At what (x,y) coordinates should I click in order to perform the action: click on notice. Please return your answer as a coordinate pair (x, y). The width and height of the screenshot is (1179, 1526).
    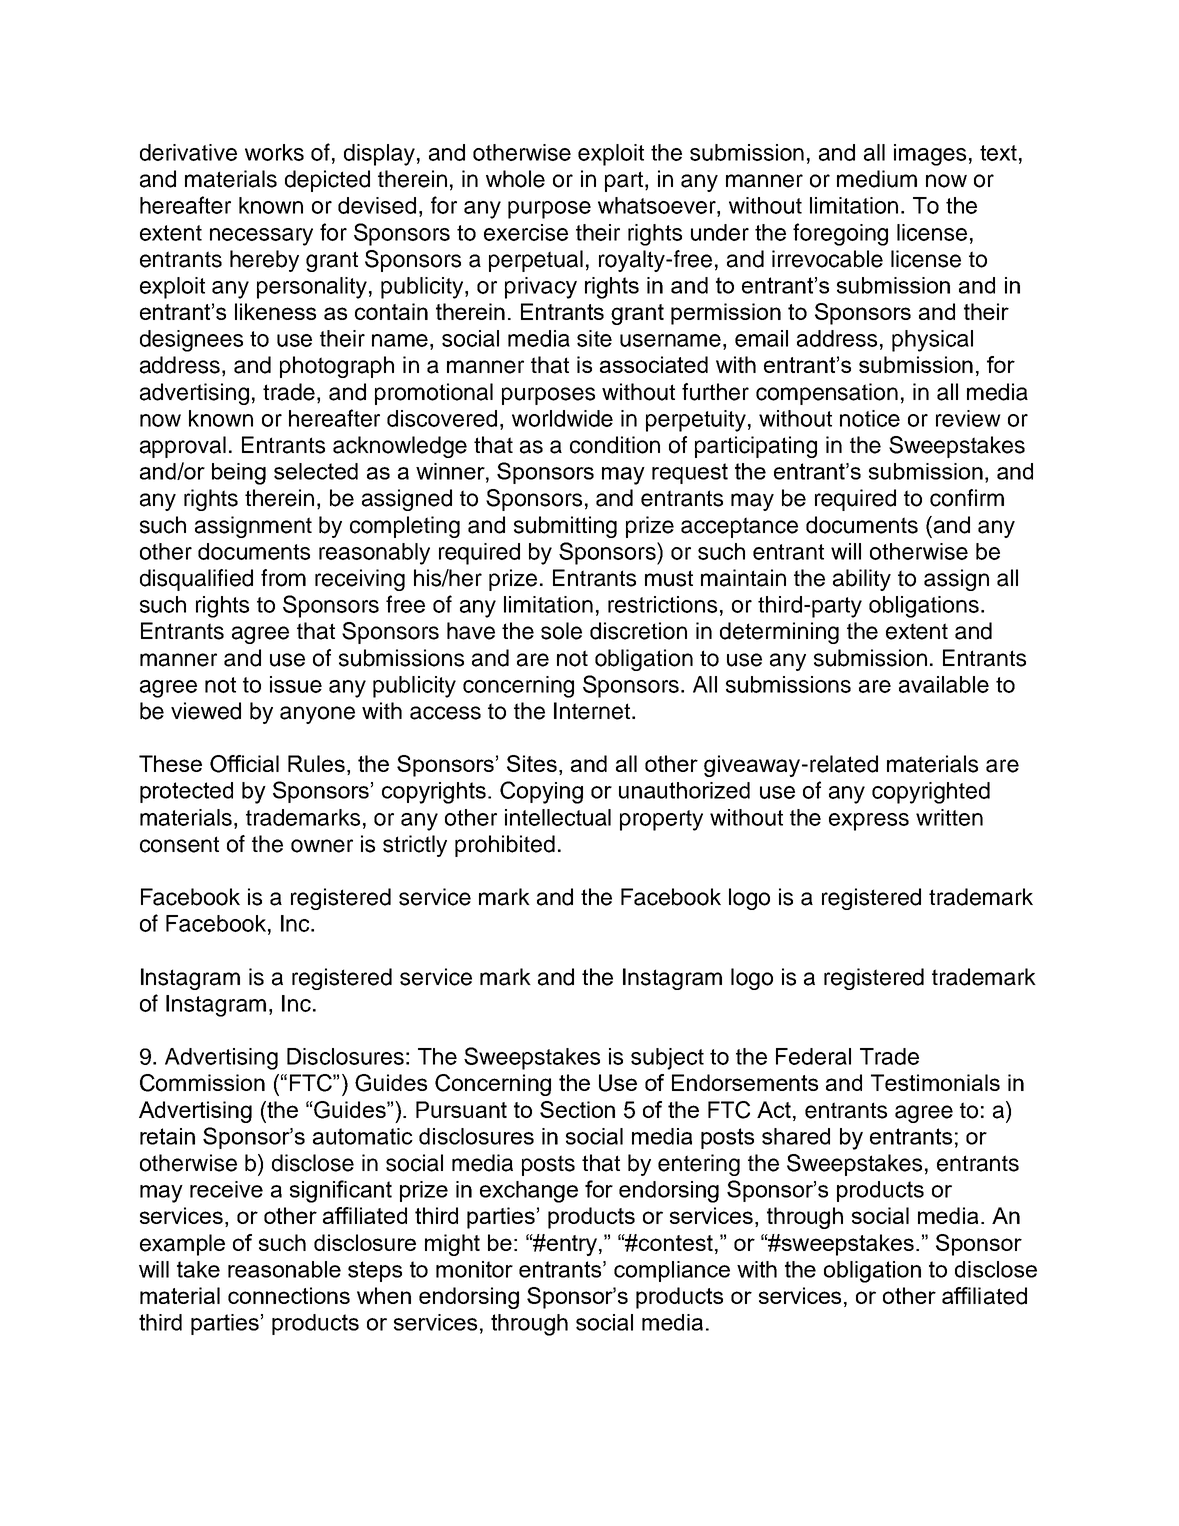
    Looking at the image, I should click on (870, 418).
